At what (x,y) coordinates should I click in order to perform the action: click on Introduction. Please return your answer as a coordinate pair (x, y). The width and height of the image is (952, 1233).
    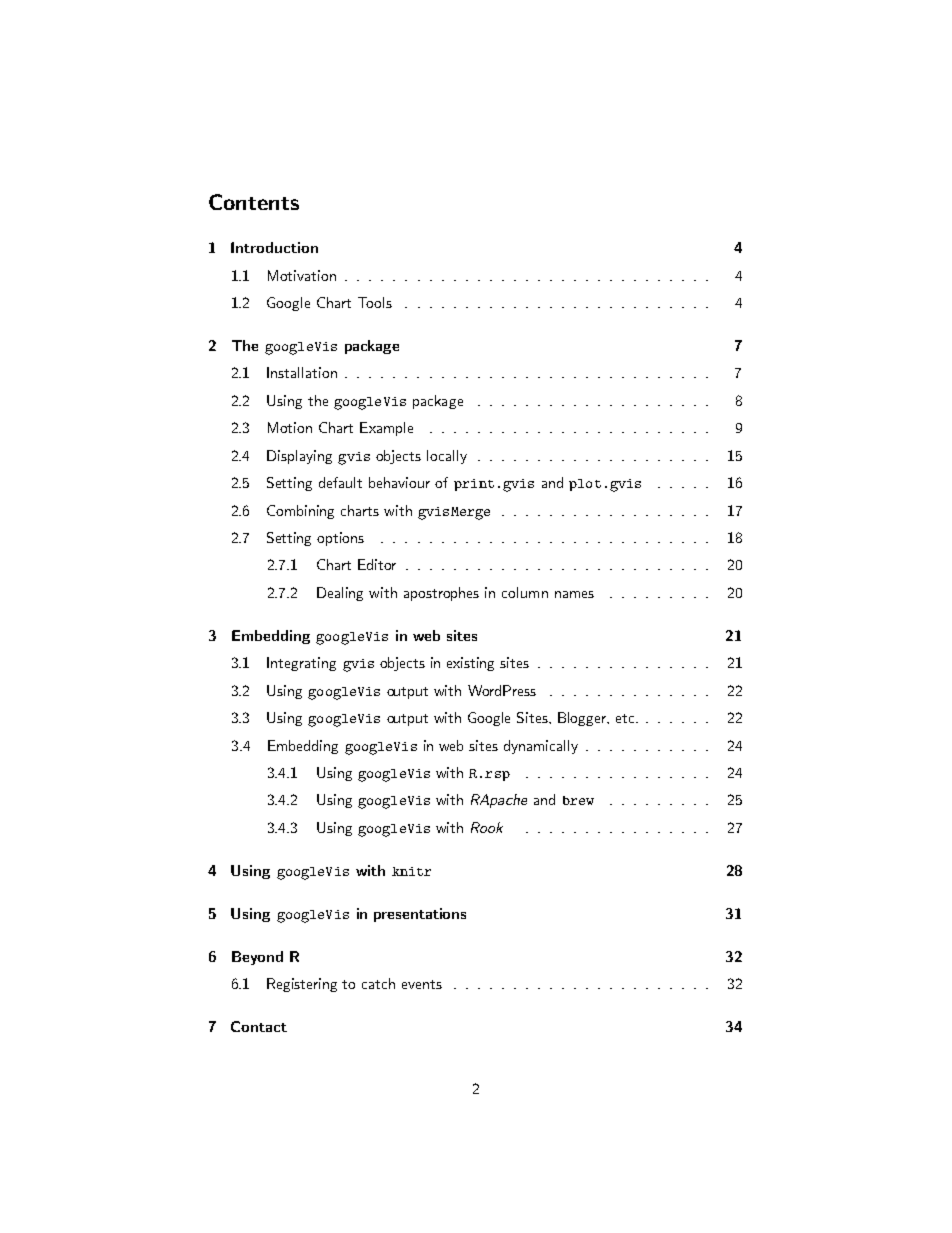
    Looking at the image, I should click on (274, 247).
